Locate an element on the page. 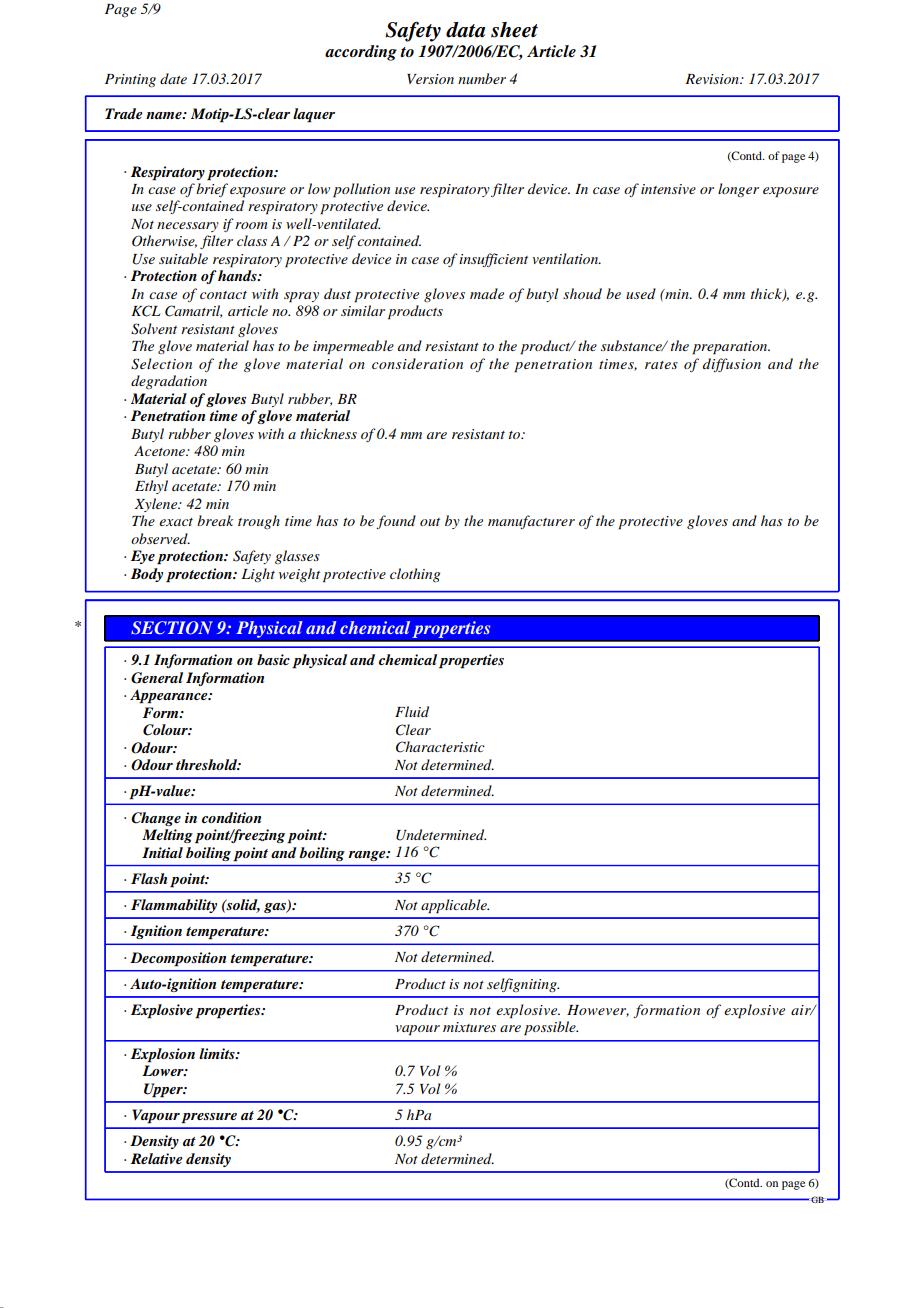 This page has height=1308, width=924. date is located at coordinates (173, 78).
